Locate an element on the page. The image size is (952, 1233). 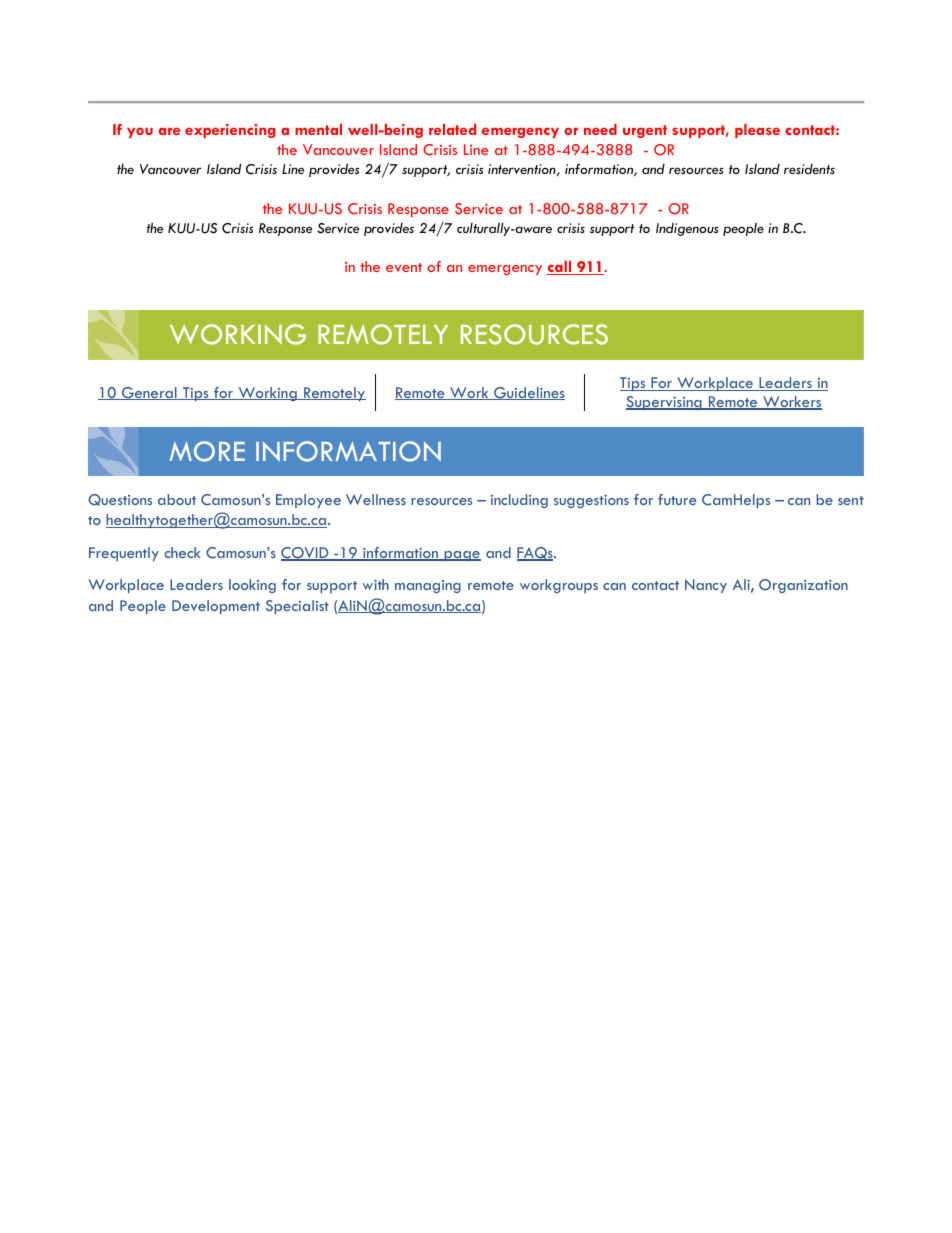
Development is located at coordinates (216, 607).
